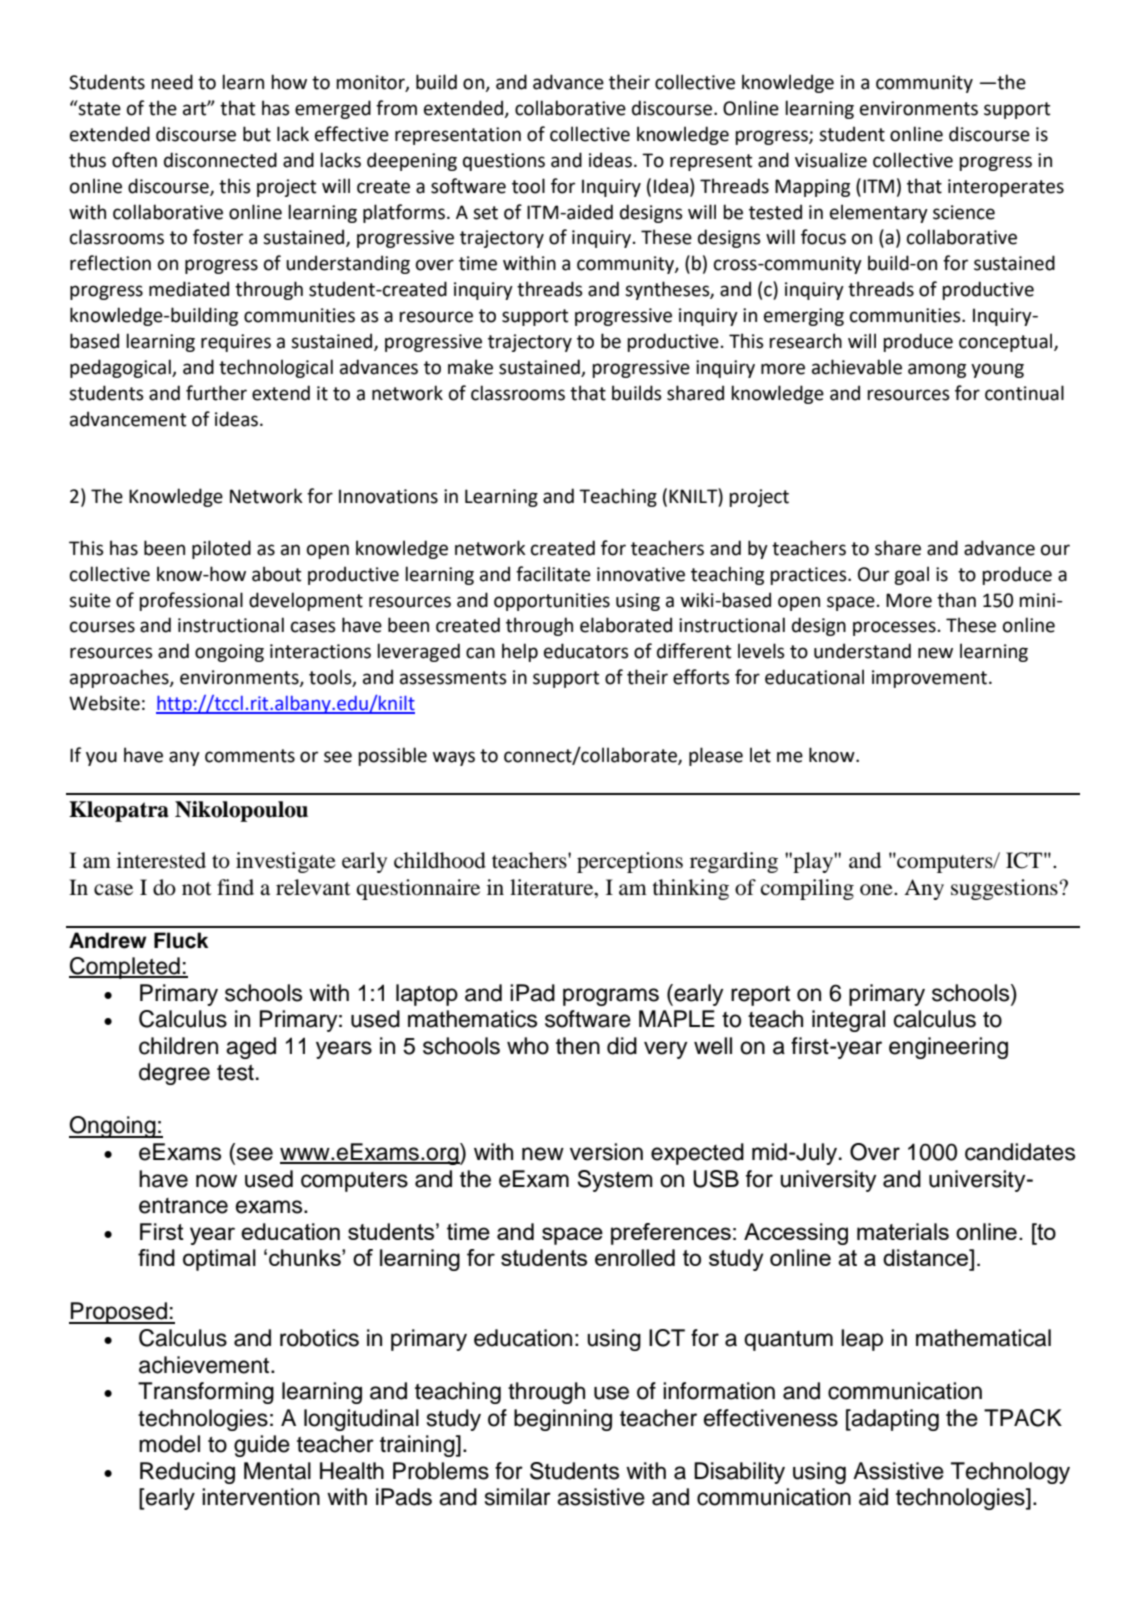  I want to click on ways, so click(454, 758).
